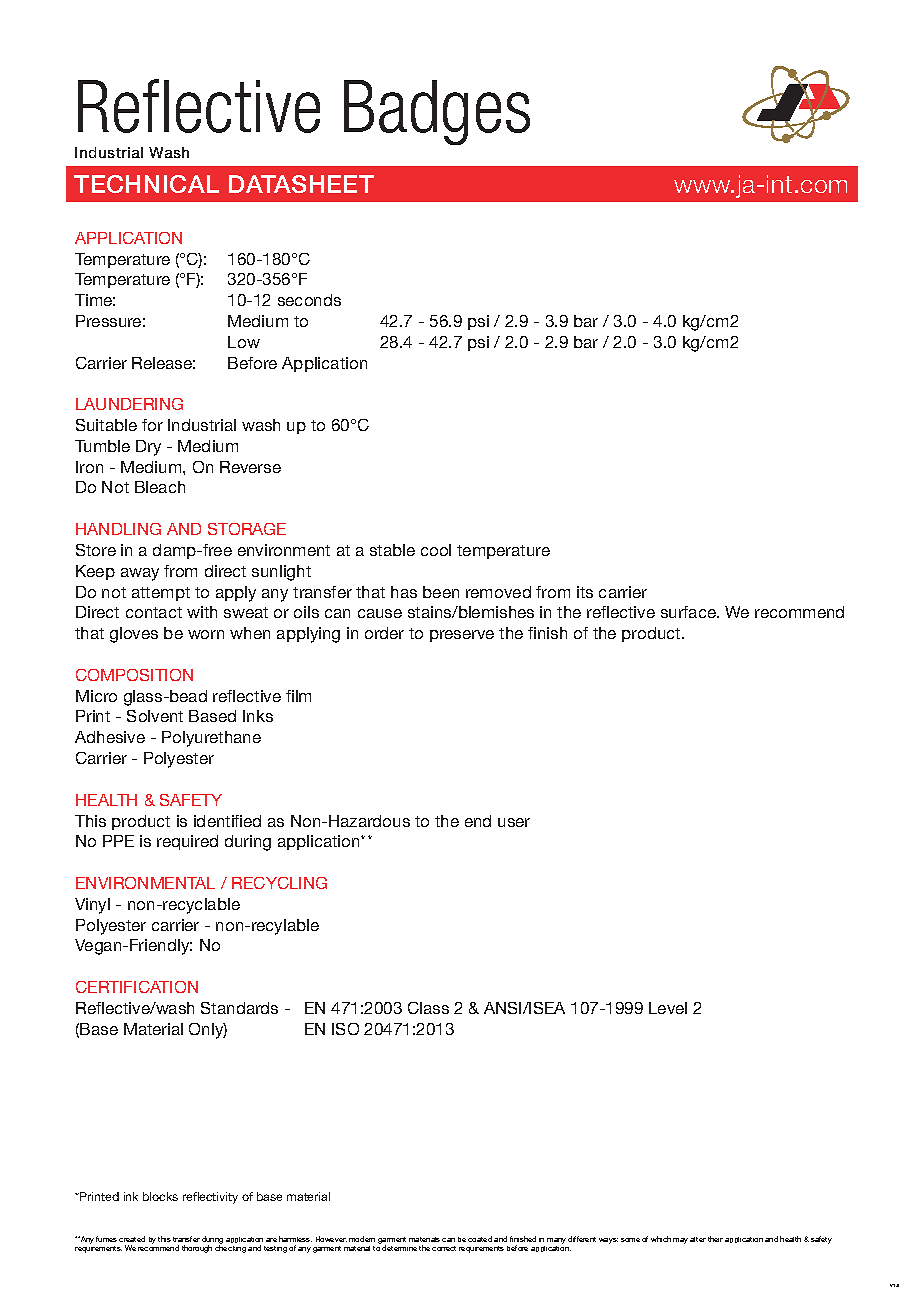 This page has height=1308, width=924. I want to click on determine, so click(399, 1248).
